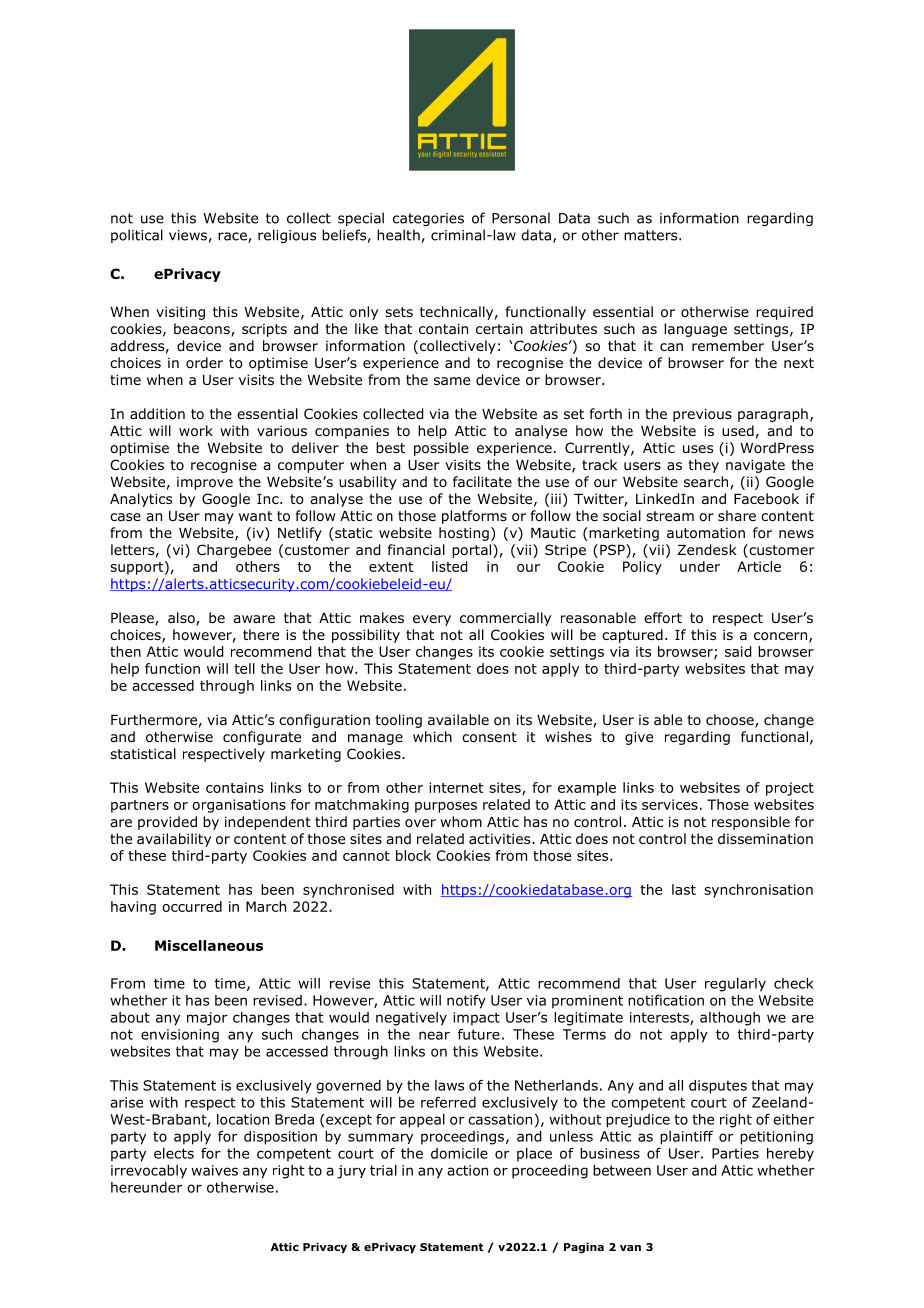  I want to click on occurred, so click(192, 906).
